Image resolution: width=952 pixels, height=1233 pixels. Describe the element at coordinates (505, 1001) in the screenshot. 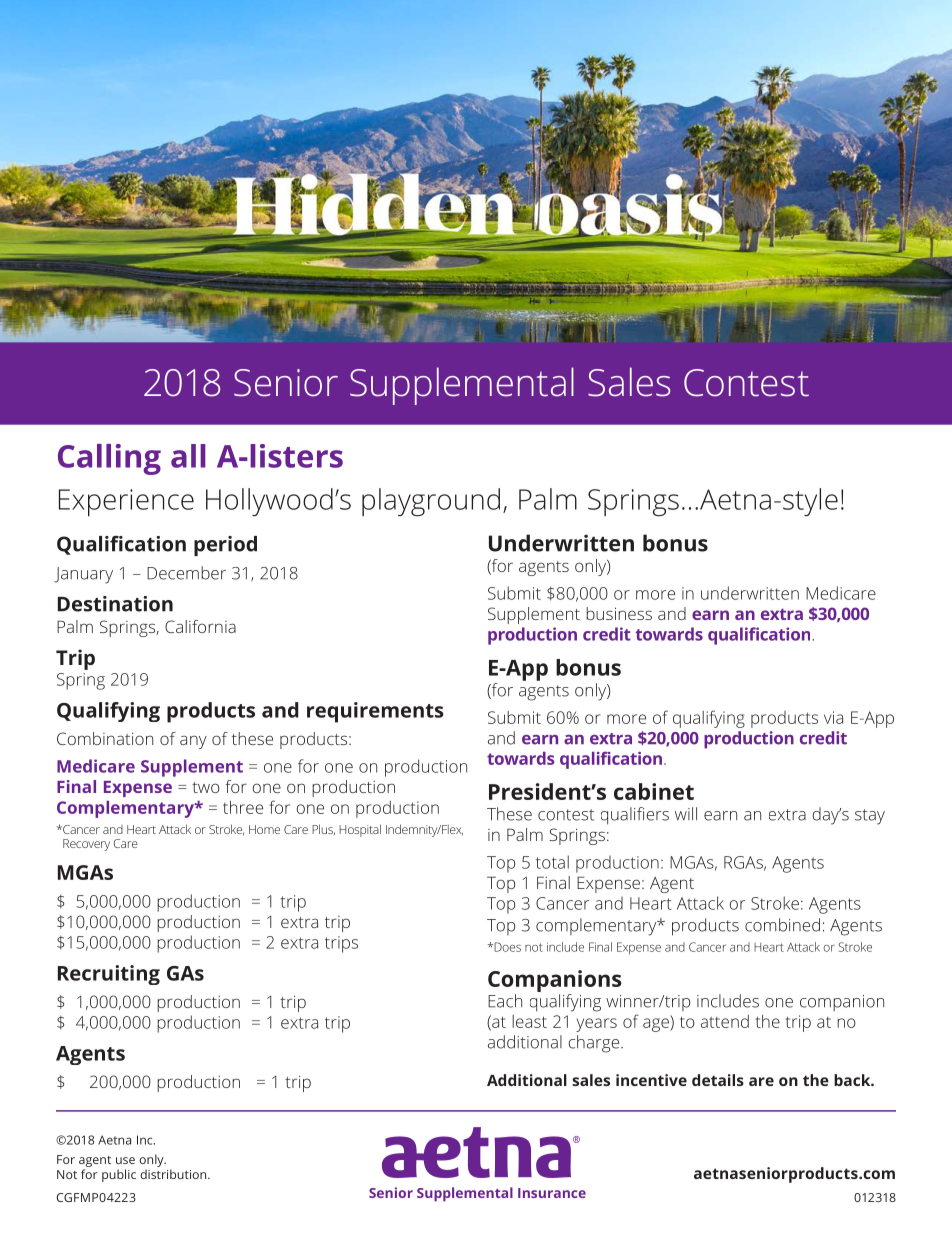

I see `Each` at that location.
